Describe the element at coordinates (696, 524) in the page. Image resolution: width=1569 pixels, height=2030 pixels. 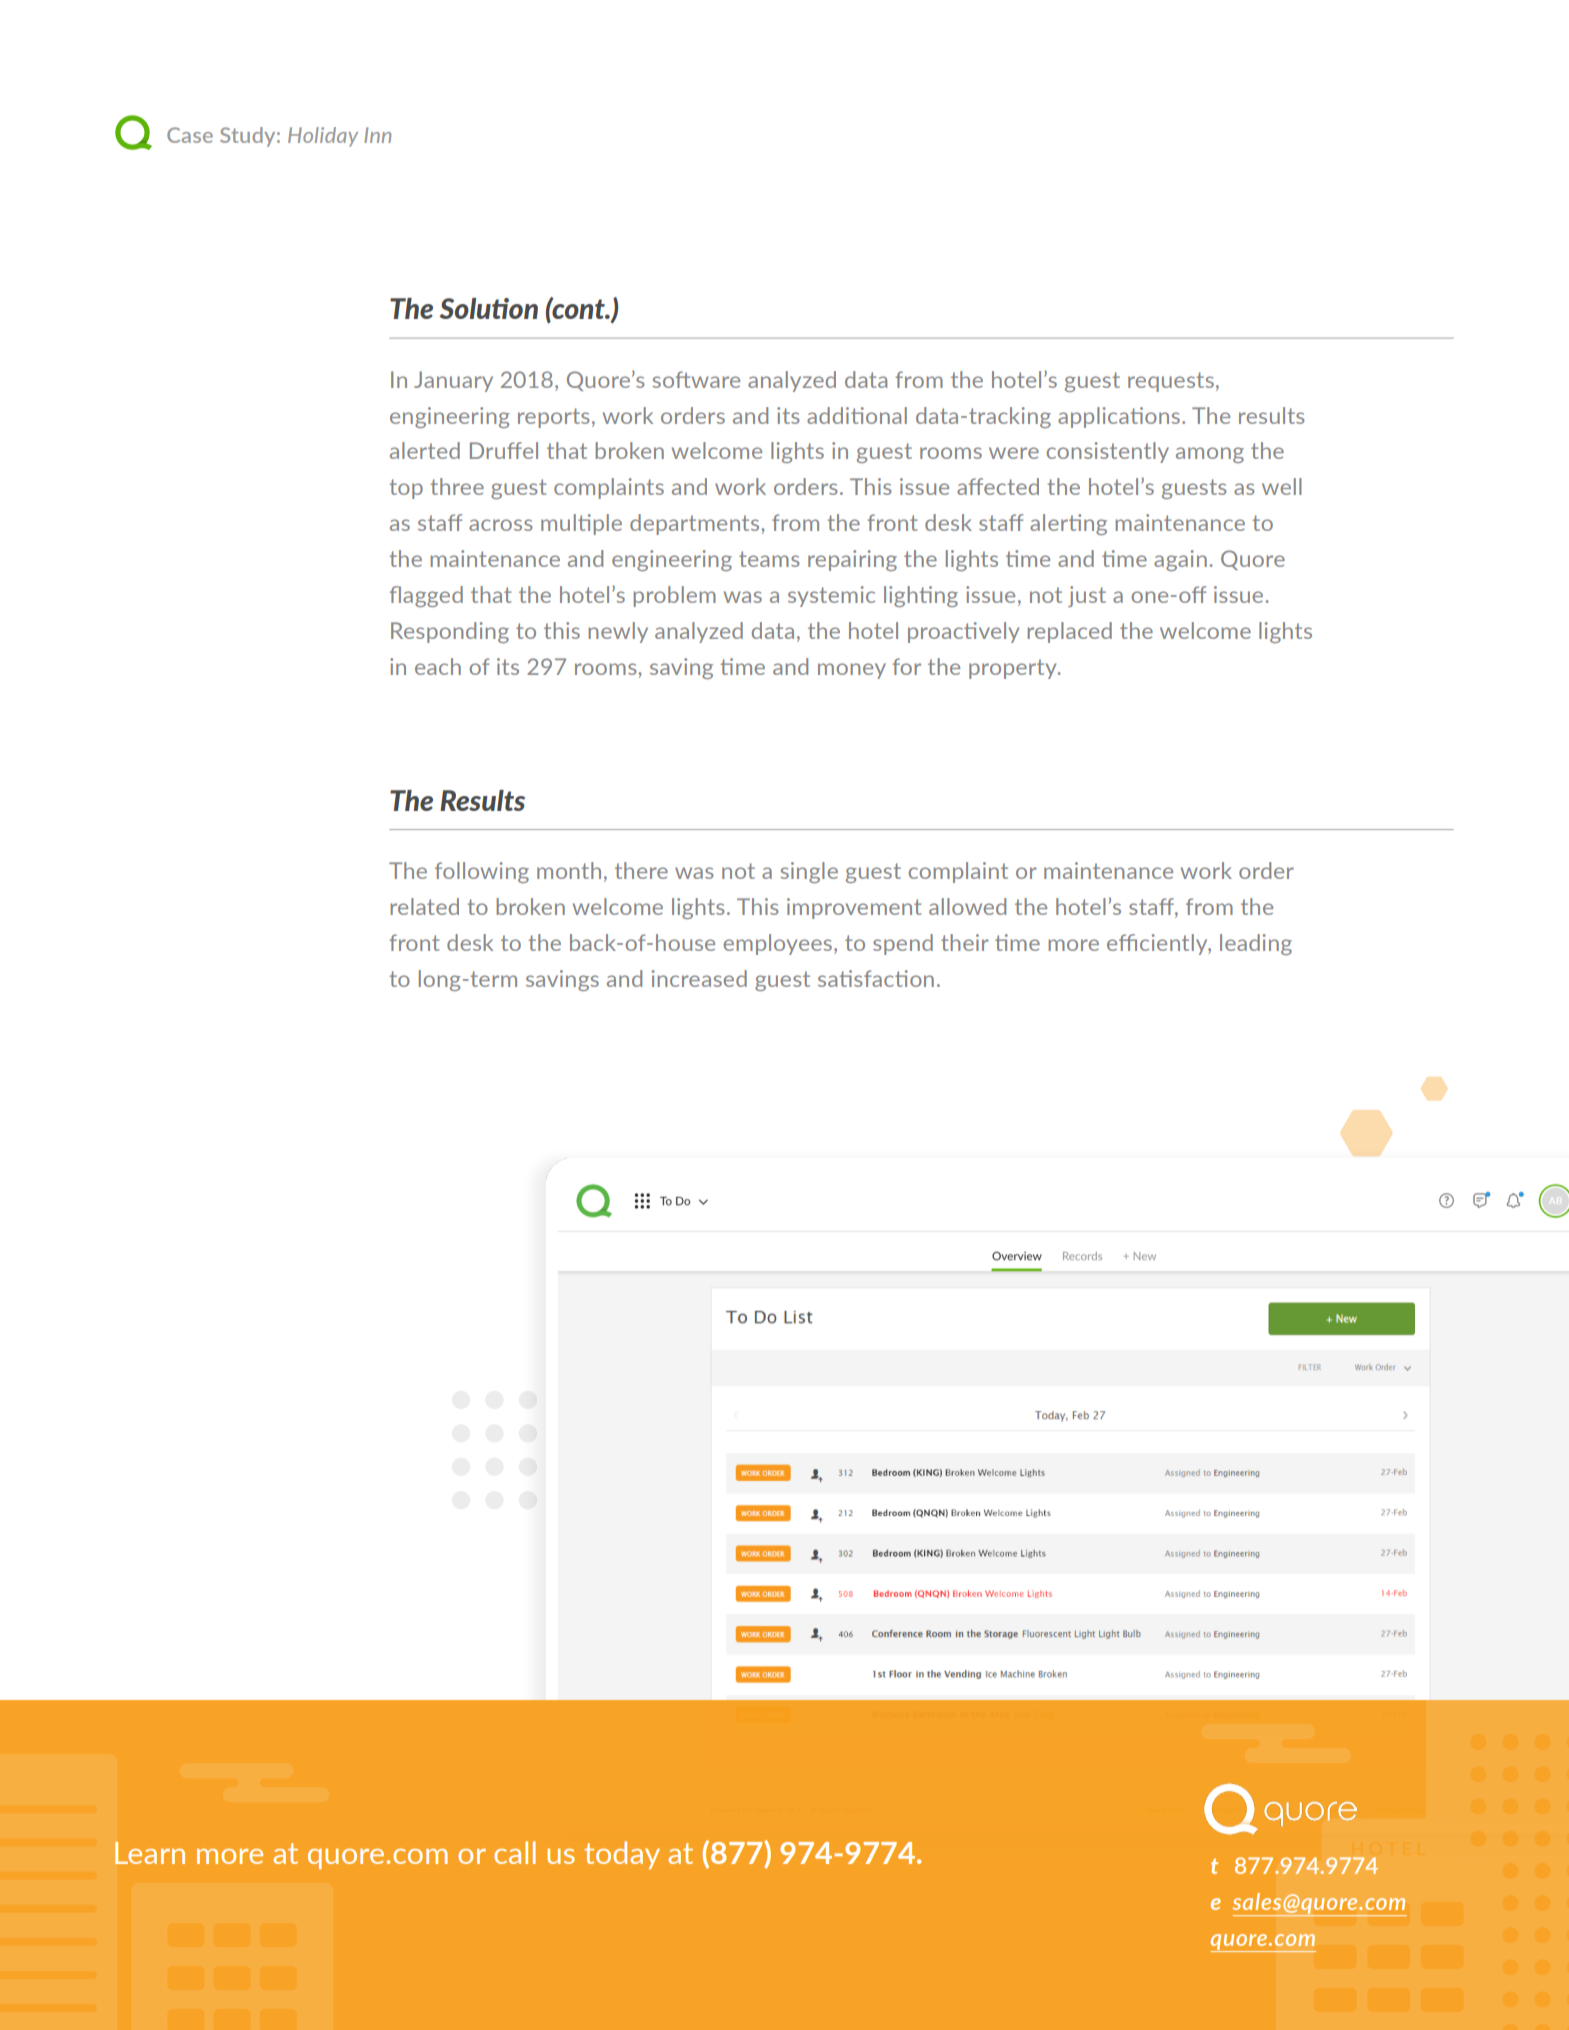
I see `departments` at that location.
